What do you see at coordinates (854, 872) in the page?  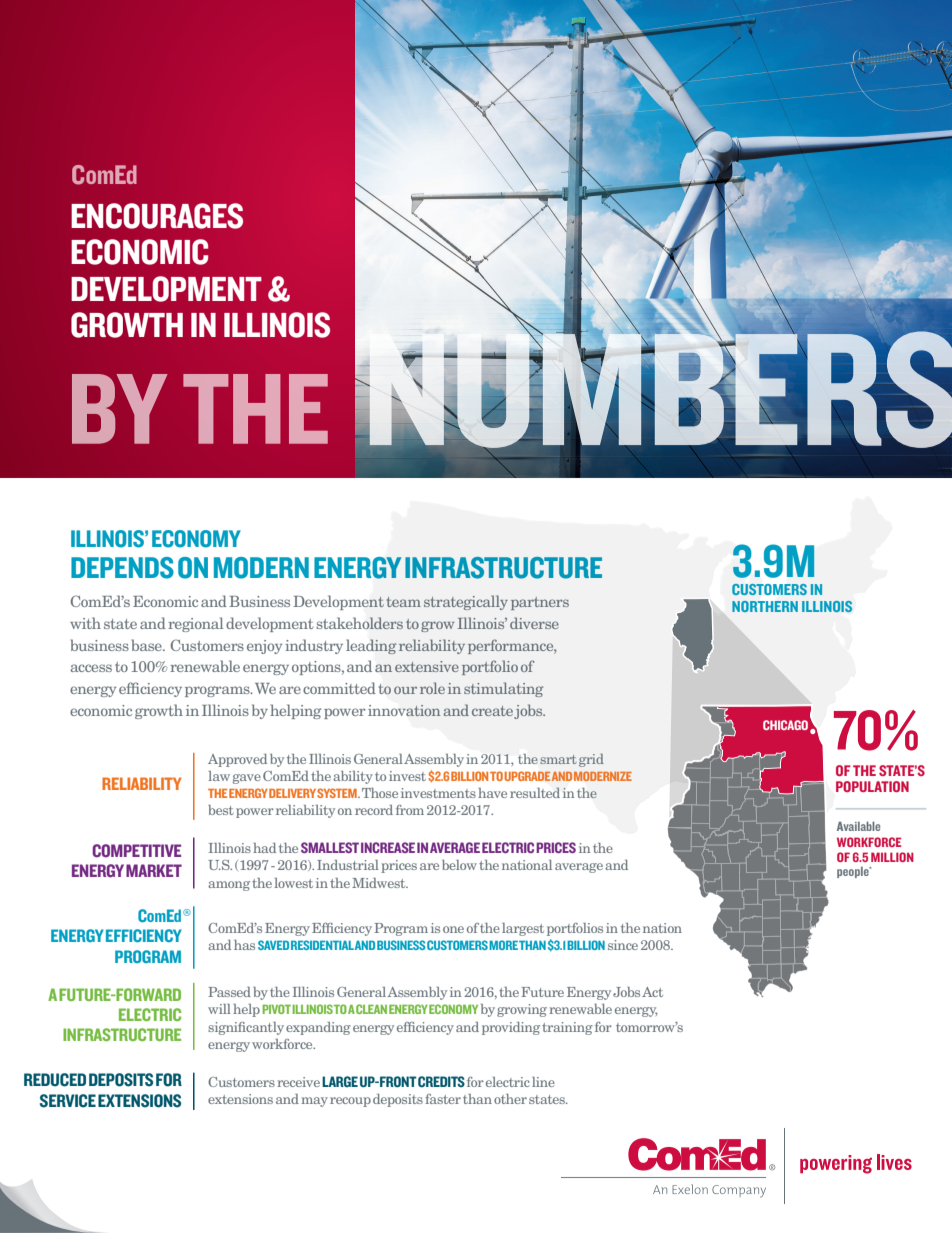 I see `people` at bounding box center [854, 872].
